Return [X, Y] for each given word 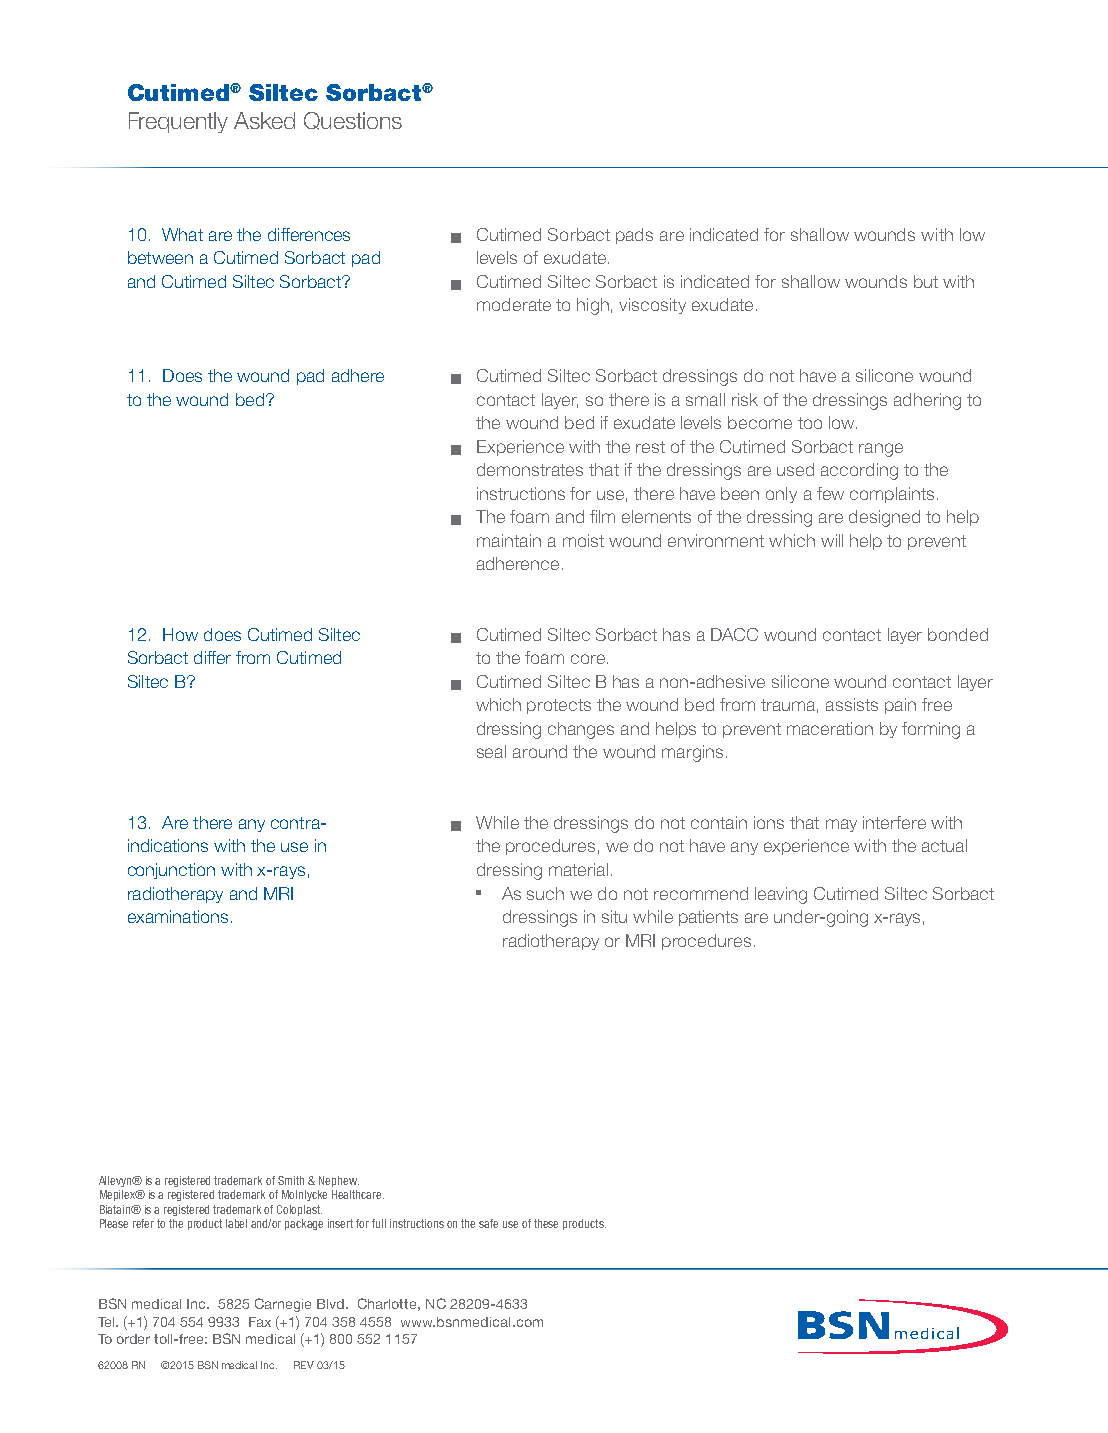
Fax [260, 1322]
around [540, 751]
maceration [830, 728]
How [180, 634]
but [926, 281]
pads [634, 236]
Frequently [178, 122]
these [546, 1223]
